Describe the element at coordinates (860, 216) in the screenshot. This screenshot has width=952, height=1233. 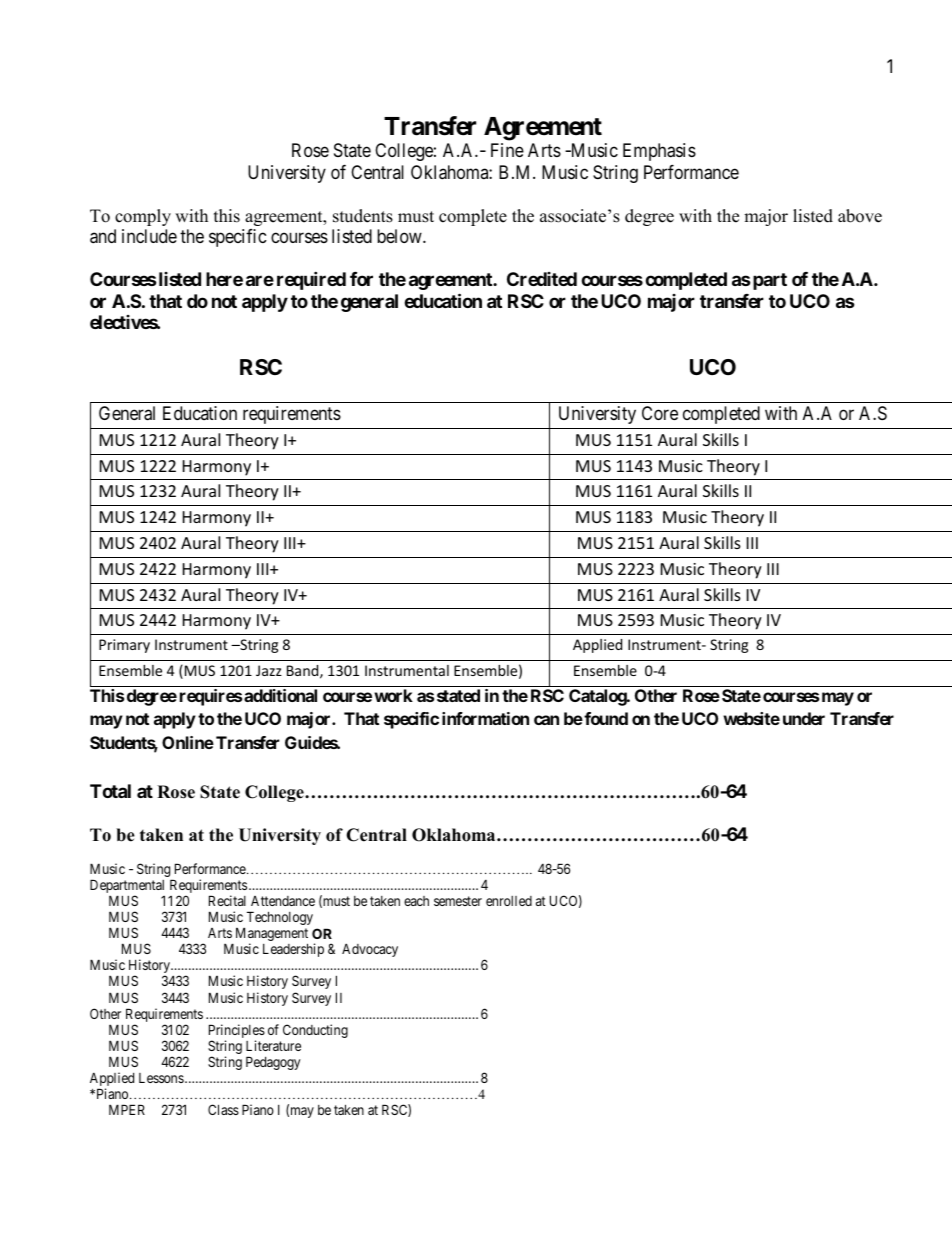
I see `above` at that location.
